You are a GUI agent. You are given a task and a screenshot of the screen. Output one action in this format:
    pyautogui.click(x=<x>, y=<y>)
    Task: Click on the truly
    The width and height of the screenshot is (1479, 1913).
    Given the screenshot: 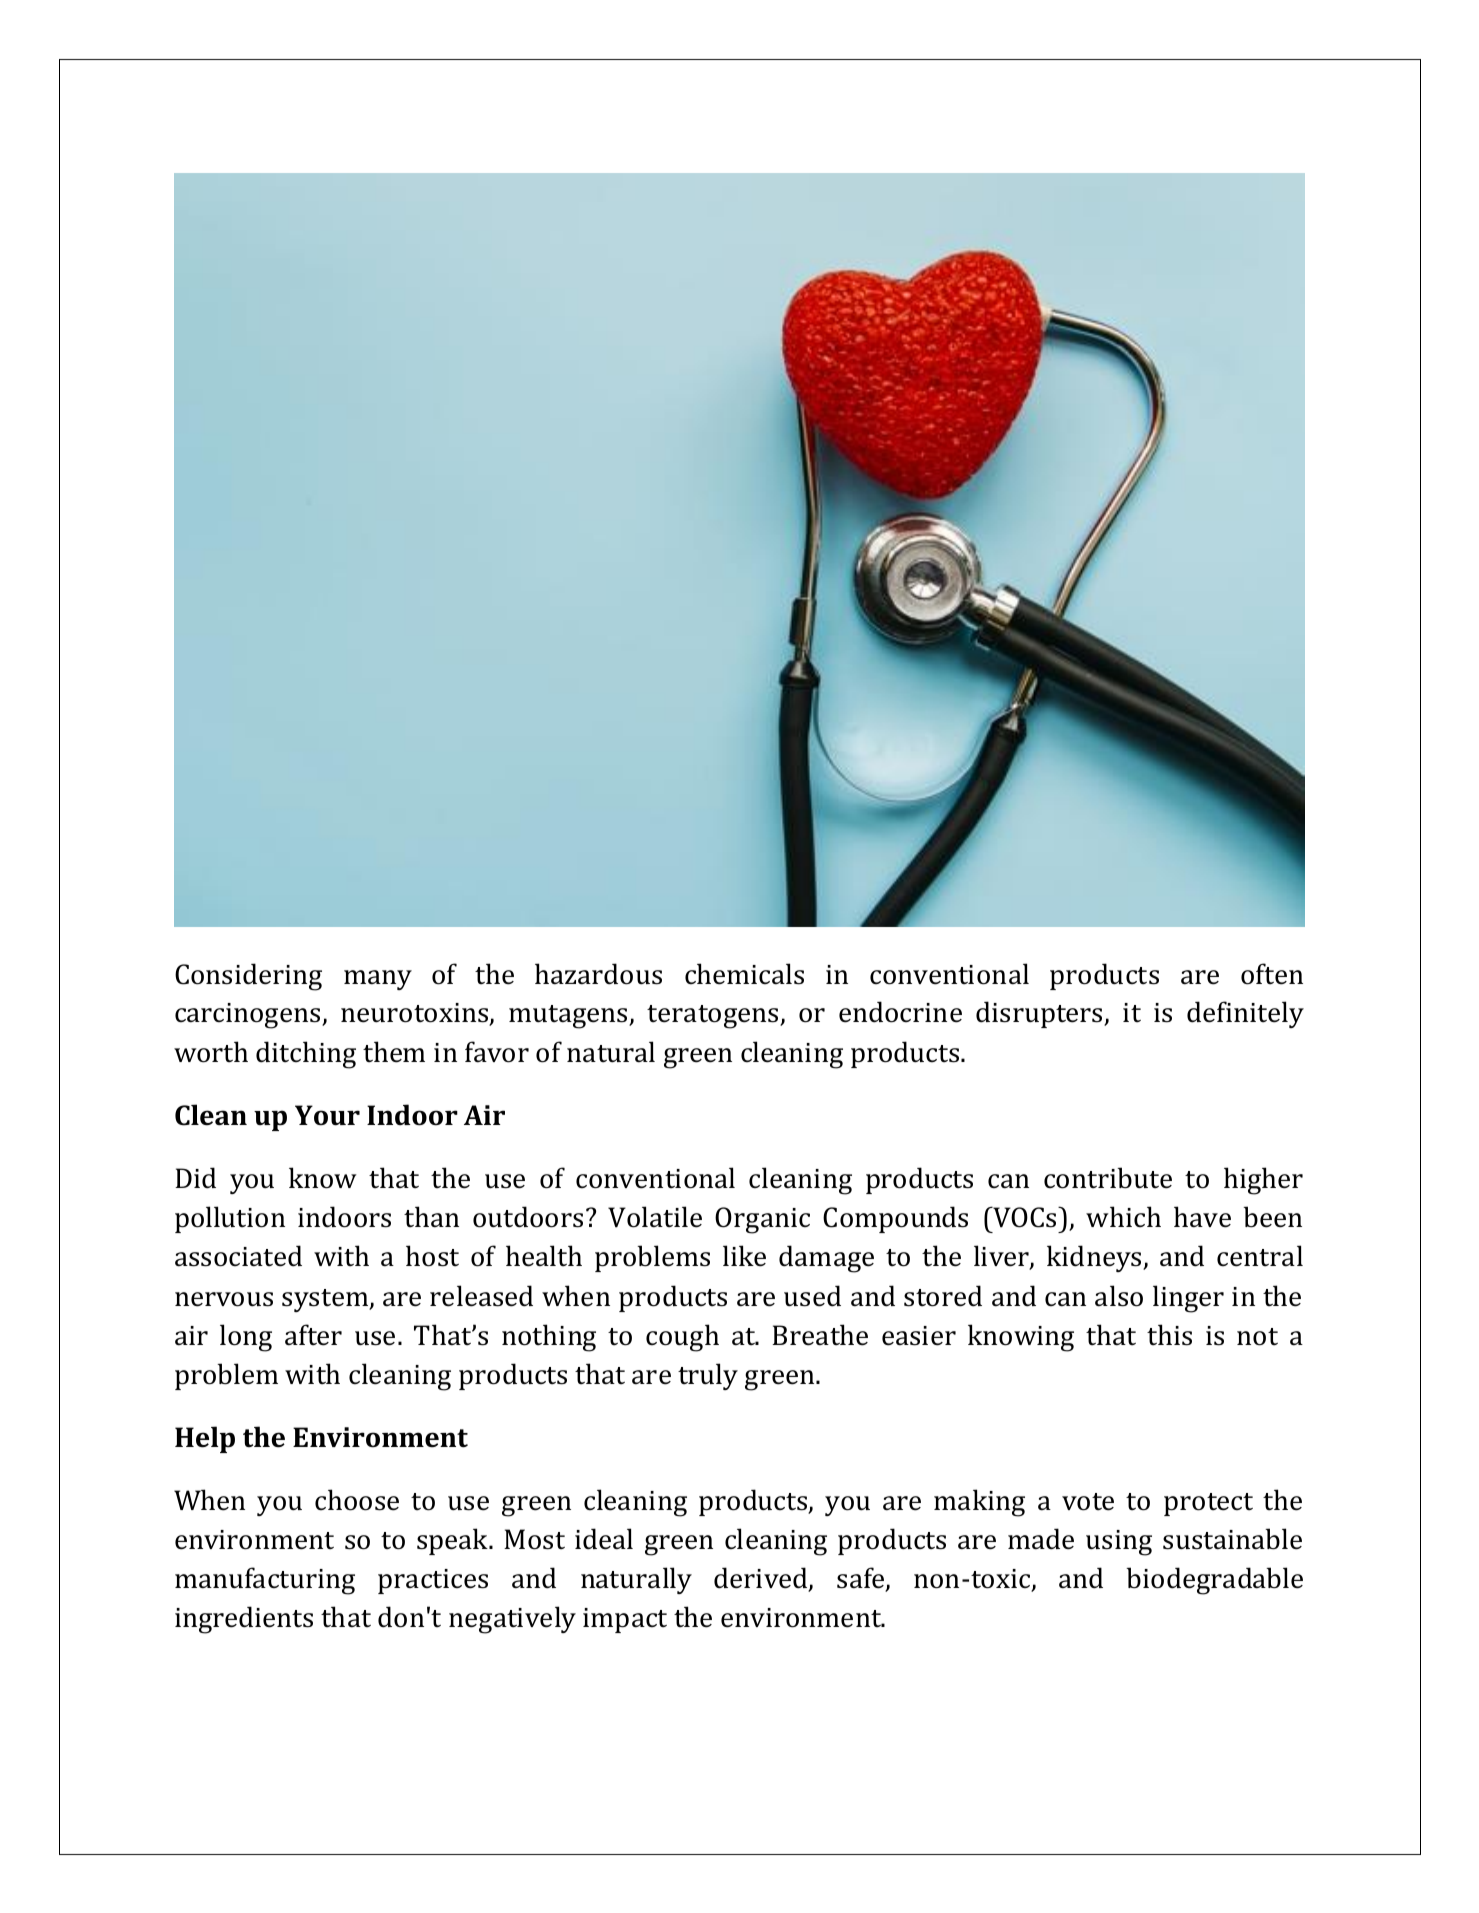 What is the action you would take?
    pyautogui.click(x=708, y=1376)
